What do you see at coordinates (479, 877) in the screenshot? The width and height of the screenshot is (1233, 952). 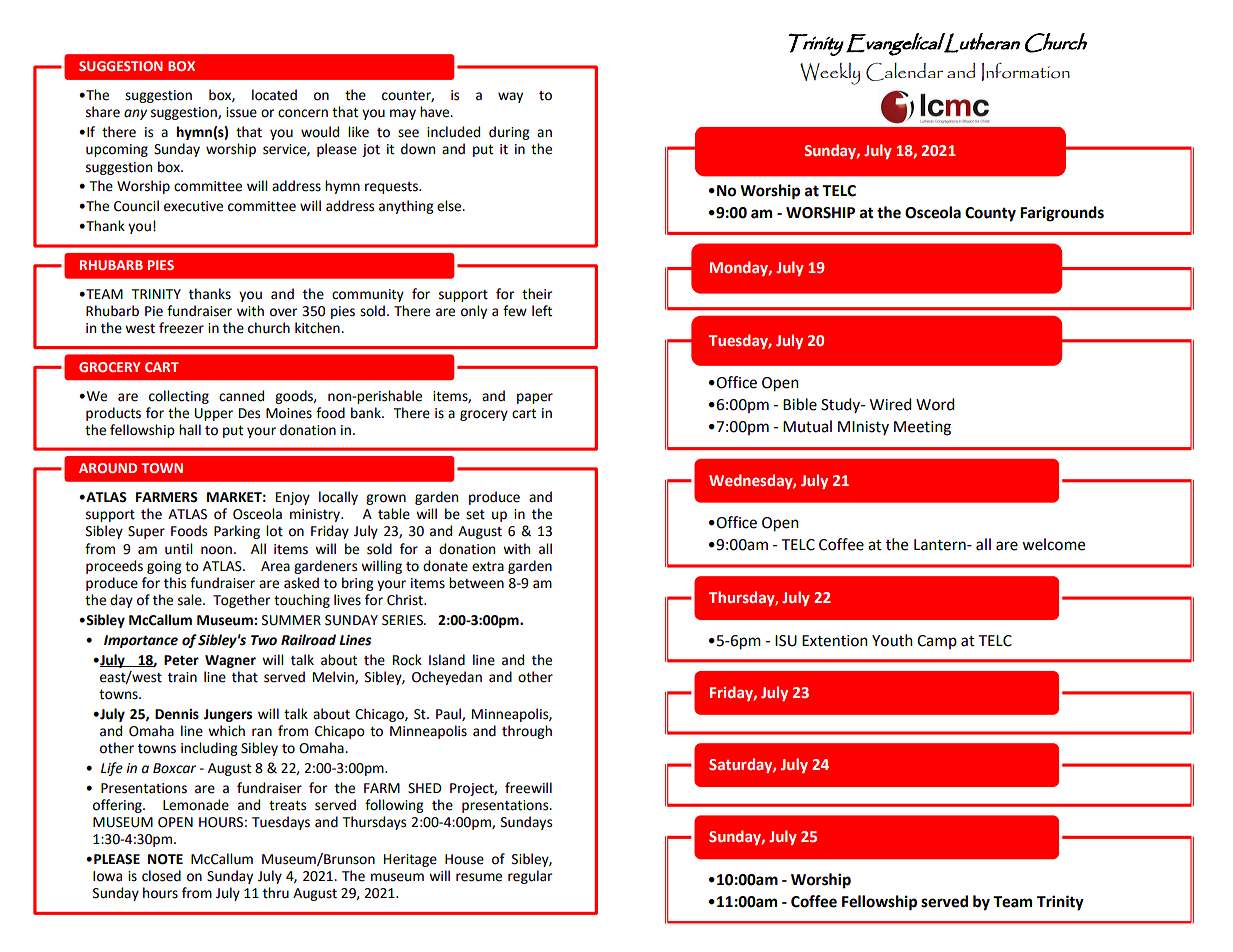 I see `resume` at bounding box center [479, 877].
